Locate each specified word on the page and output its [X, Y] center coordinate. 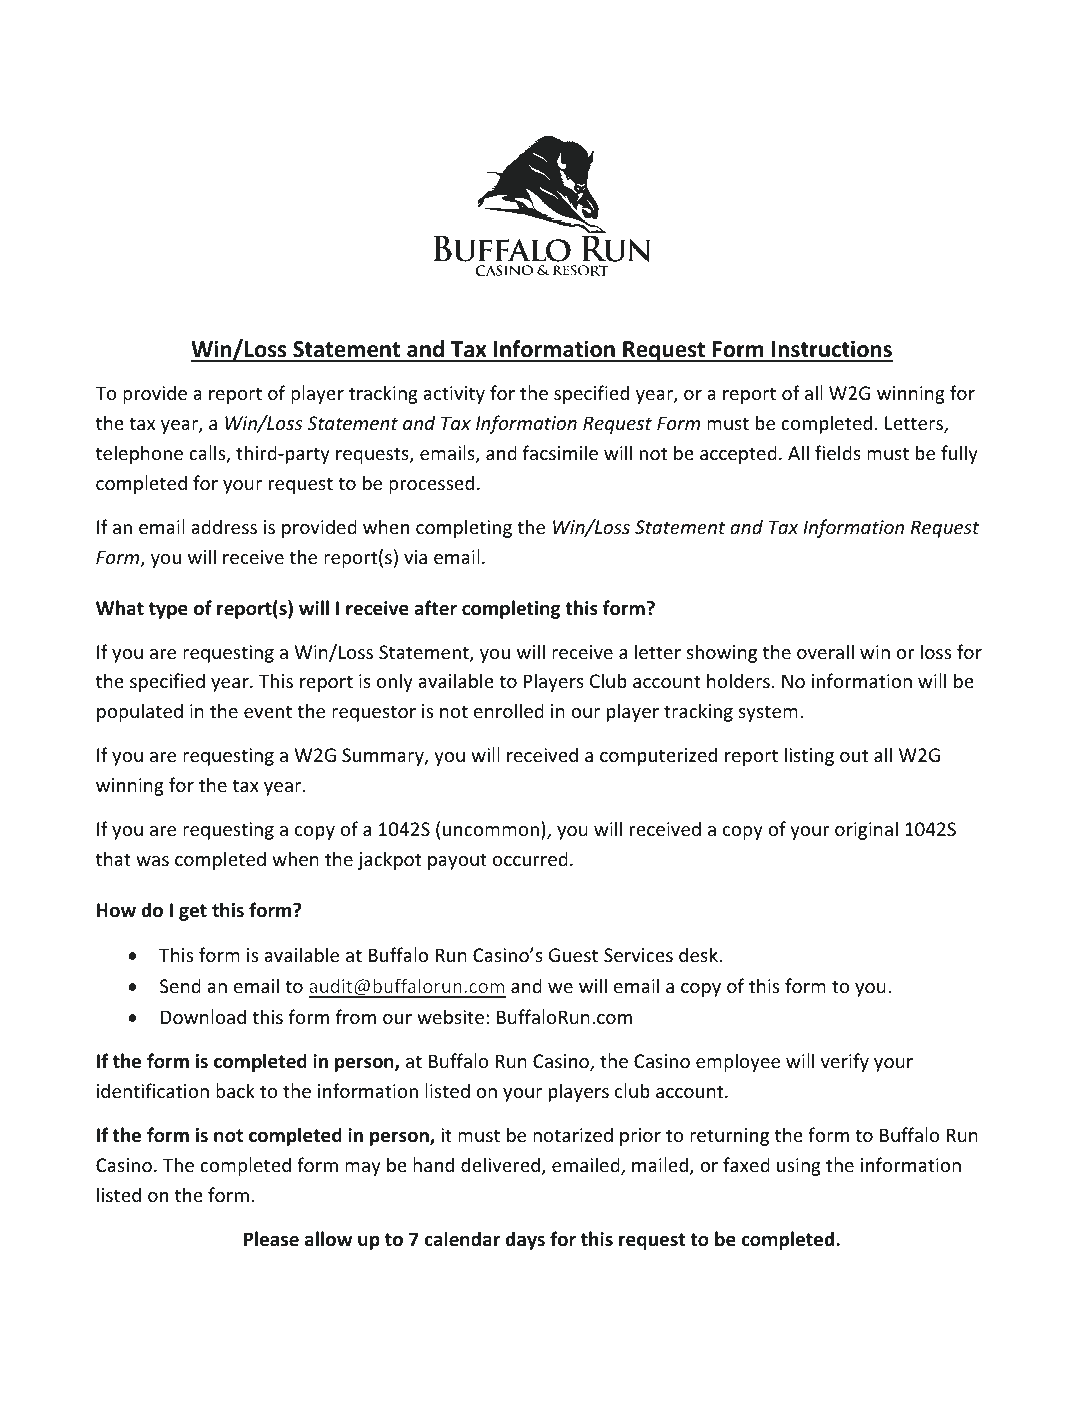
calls [208, 454]
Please [271, 1239]
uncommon [491, 831]
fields [838, 452]
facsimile [560, 452]
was [152, 861]
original [866, 830]
